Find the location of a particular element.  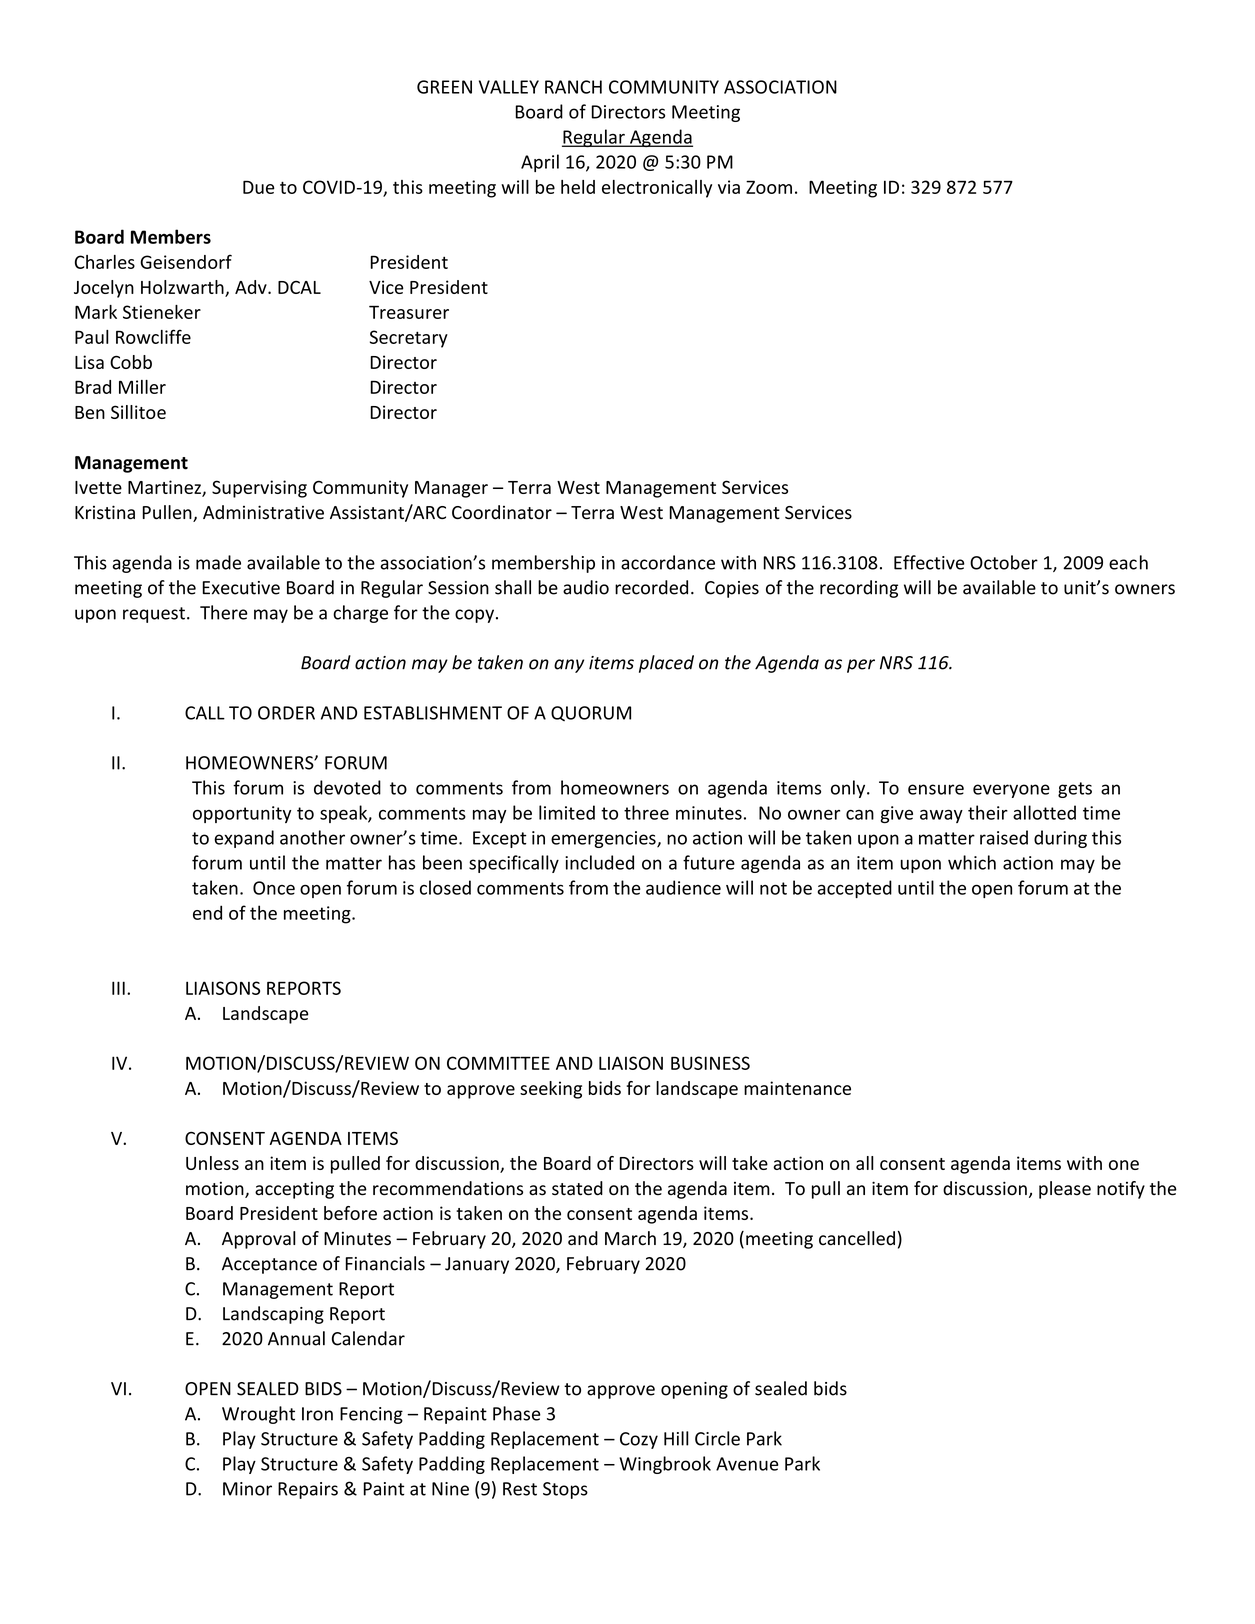

RANCH is located at coordinates (573, 87).
